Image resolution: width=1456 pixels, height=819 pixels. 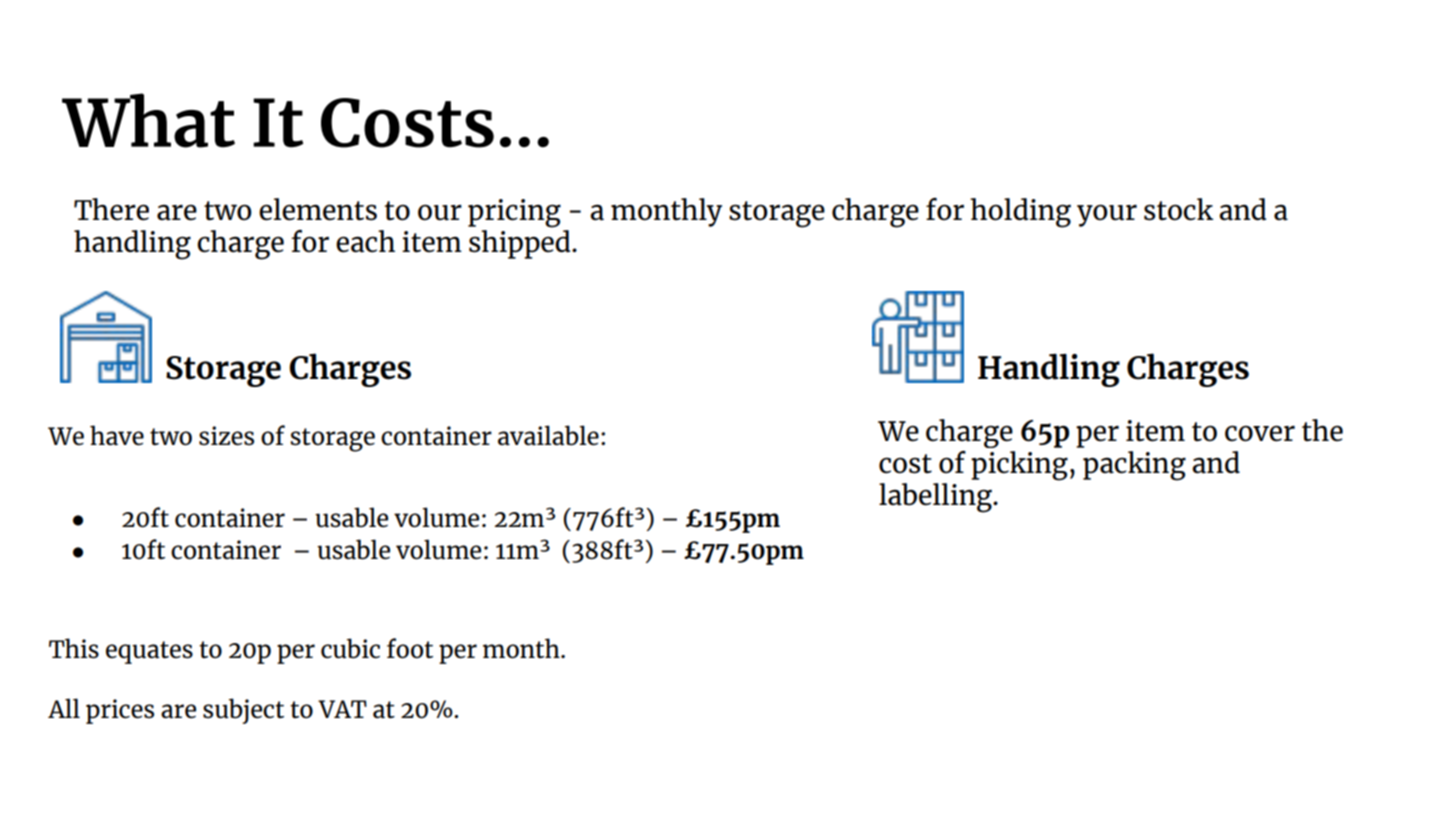 I want to click on sizes, so click(x=226, y=435).
